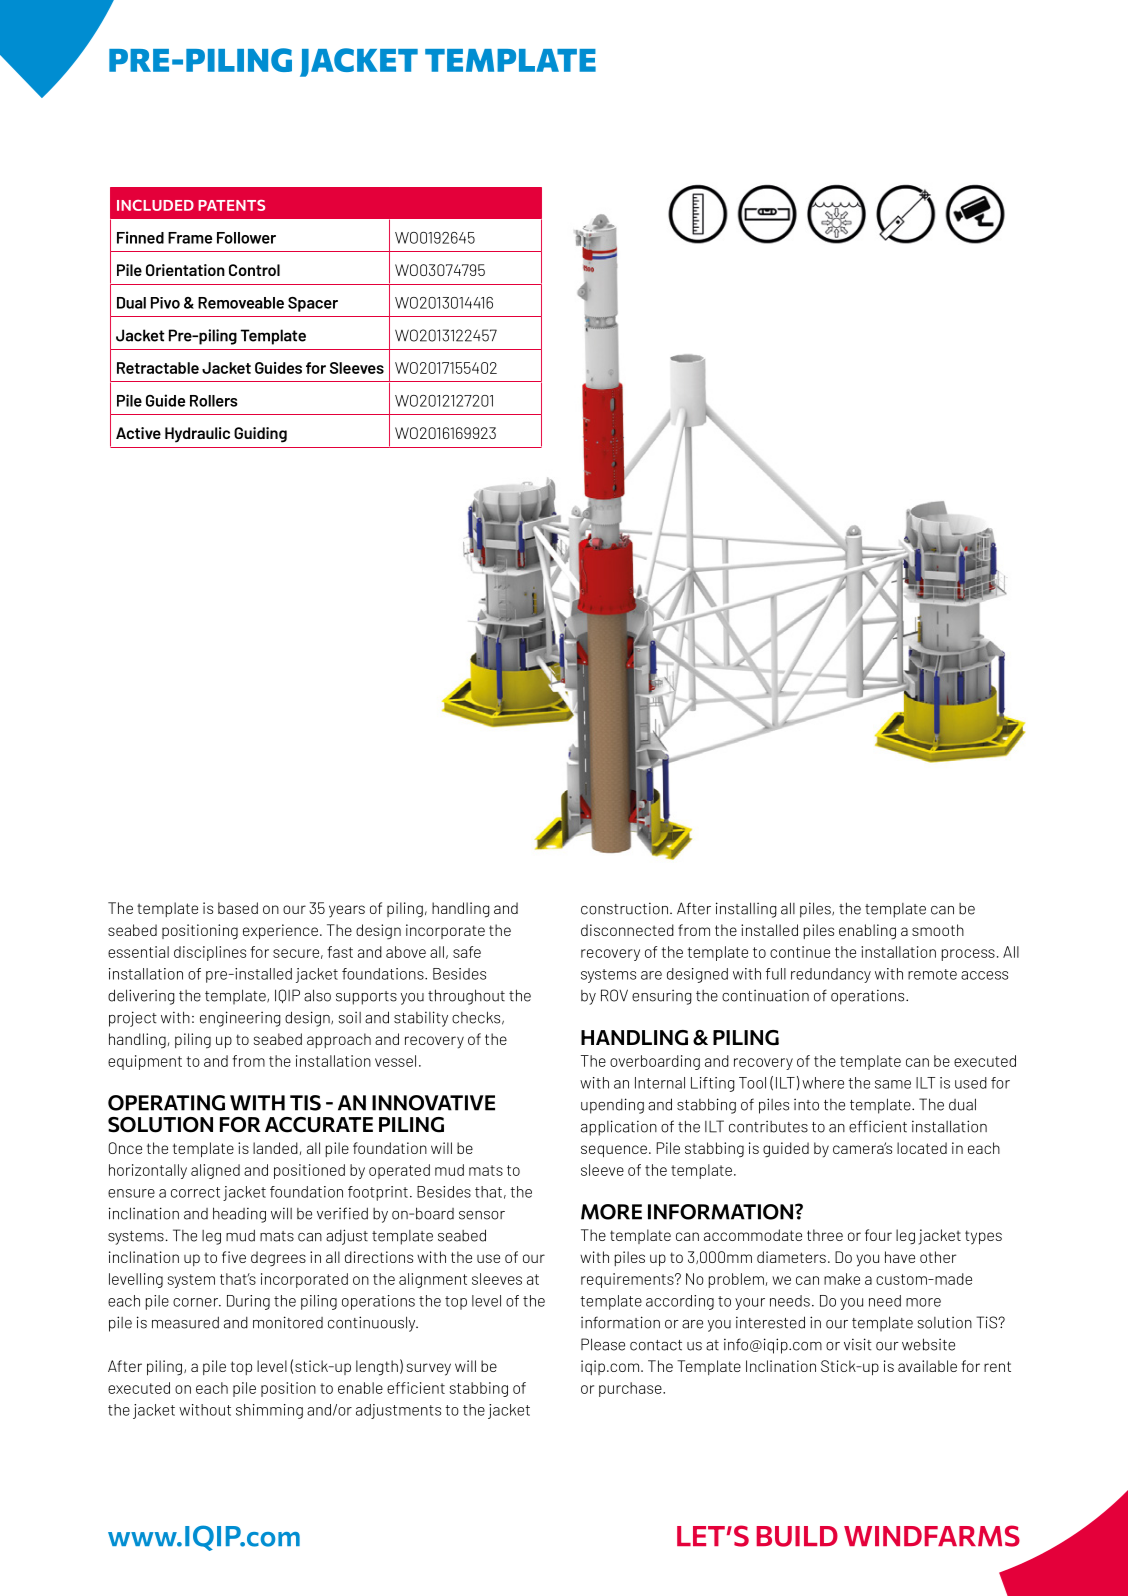  I want to click on WINDFARMS, so click(932, 1536).
